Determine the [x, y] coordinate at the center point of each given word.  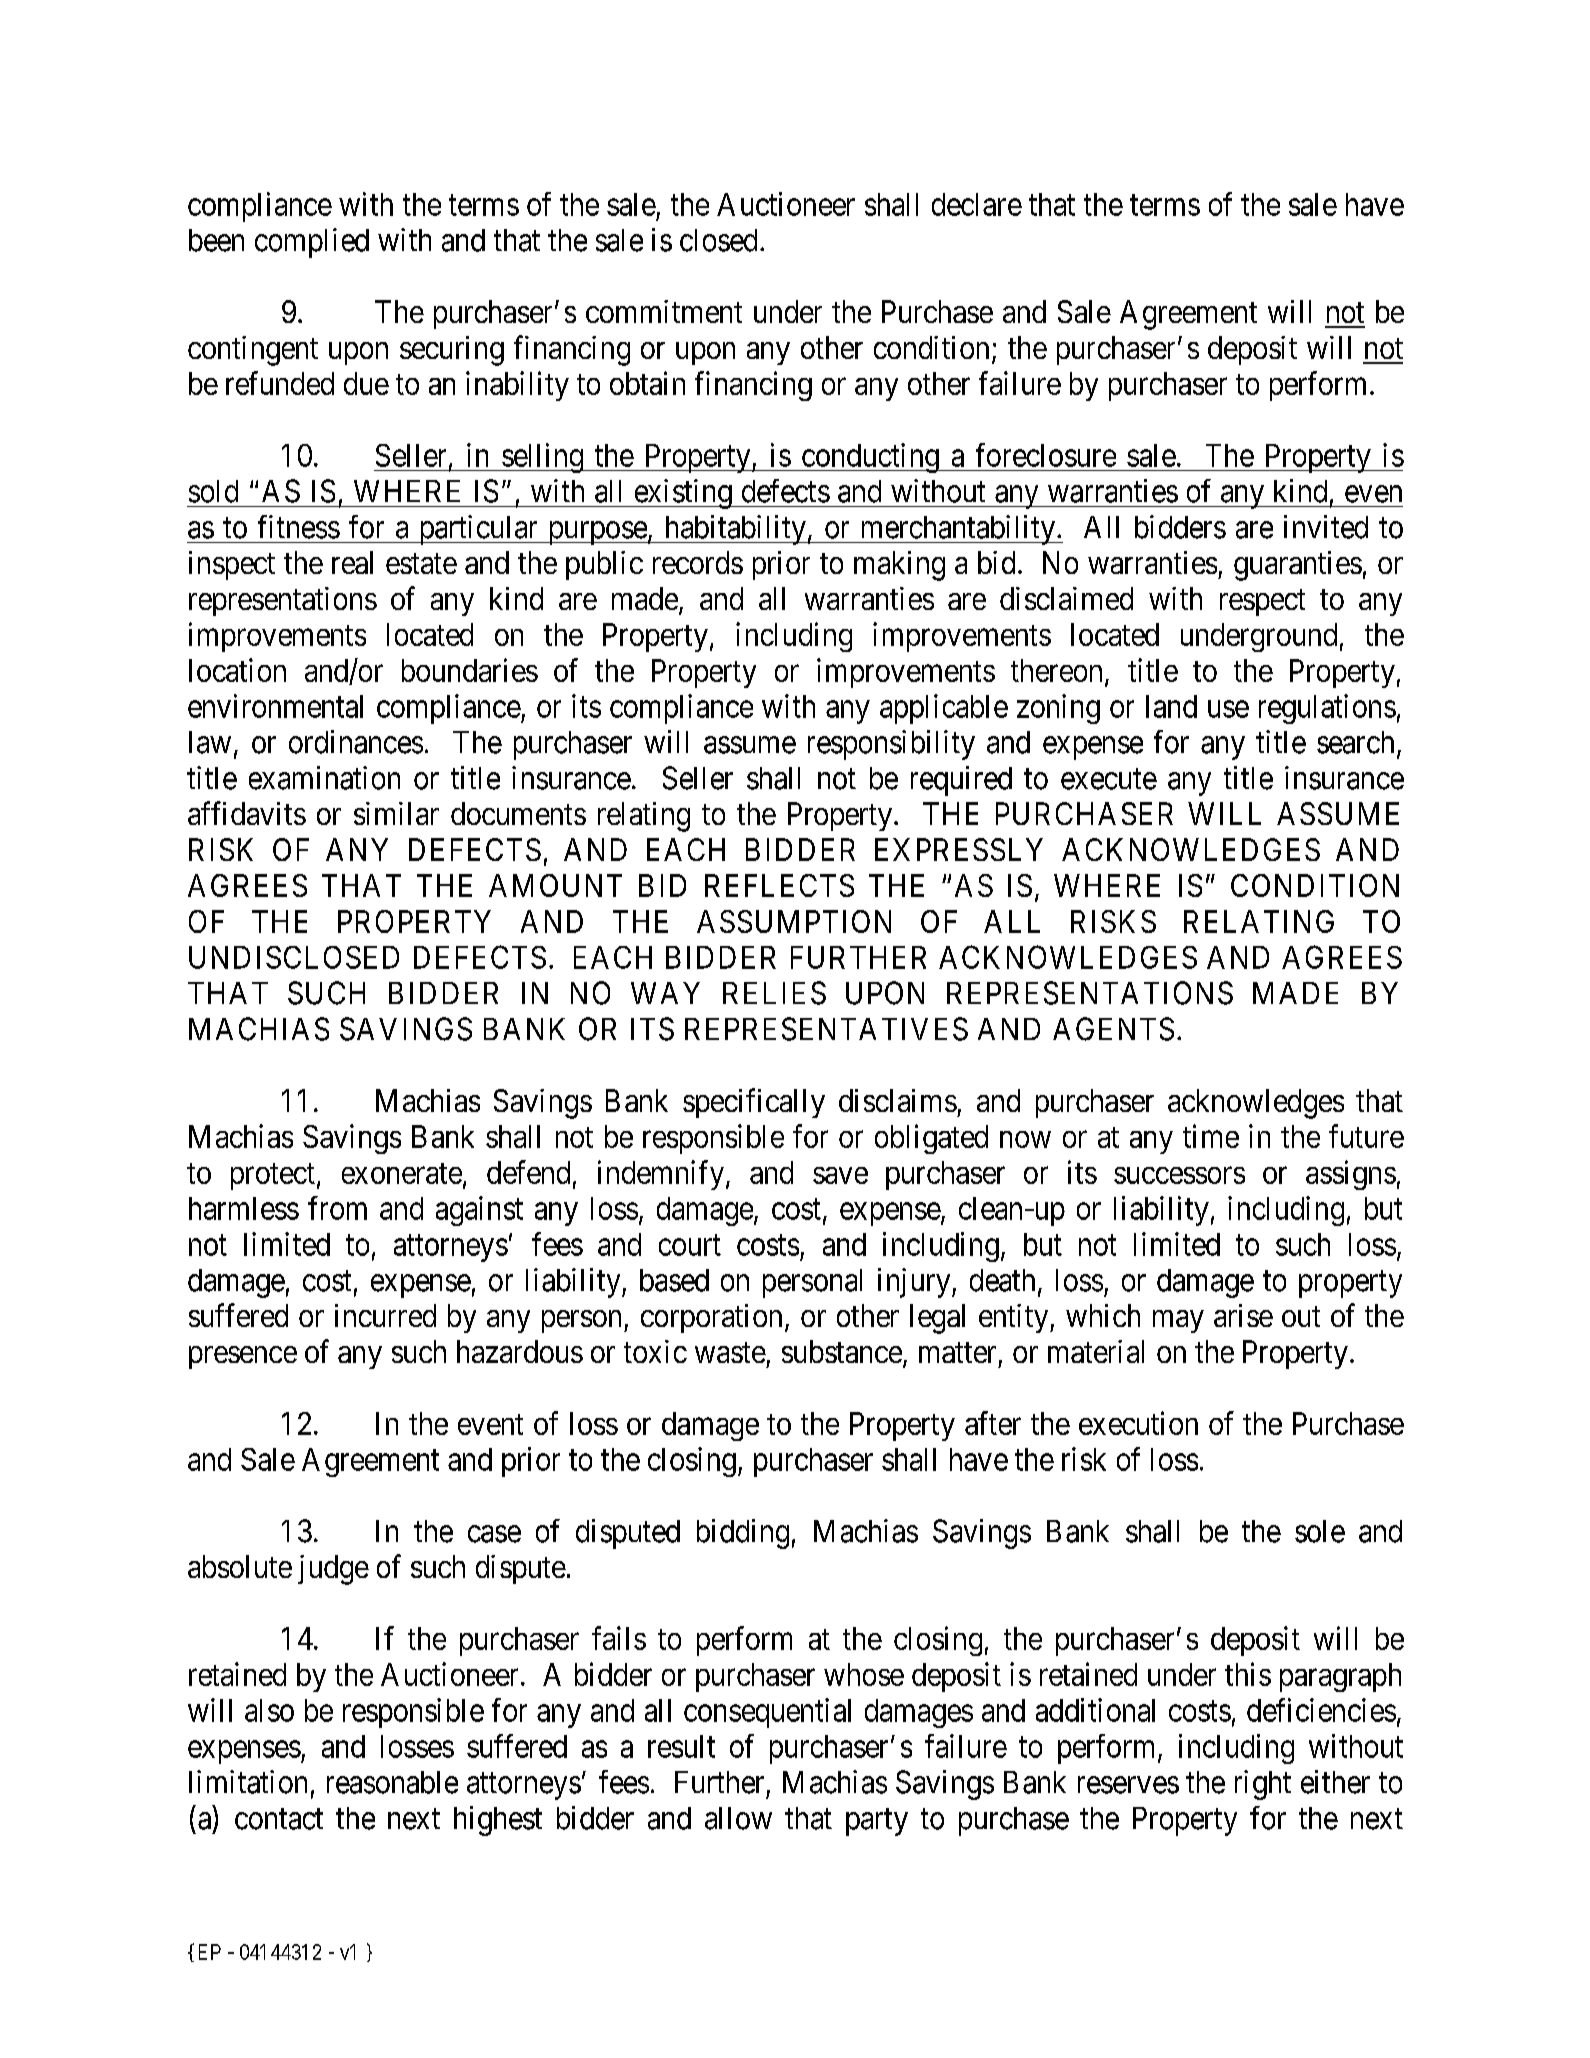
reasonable [392, 1782]
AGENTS [1113, 1029]
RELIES [774, 993]
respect [1262, 602]
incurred [385, 1315]
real [352, 562]
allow [738, 1818]
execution [1138, 1423]
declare [977, 204]
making [899, 566]
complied [312, 243]
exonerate [402, 1173]
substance [842, 1351]
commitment [664, 311]
